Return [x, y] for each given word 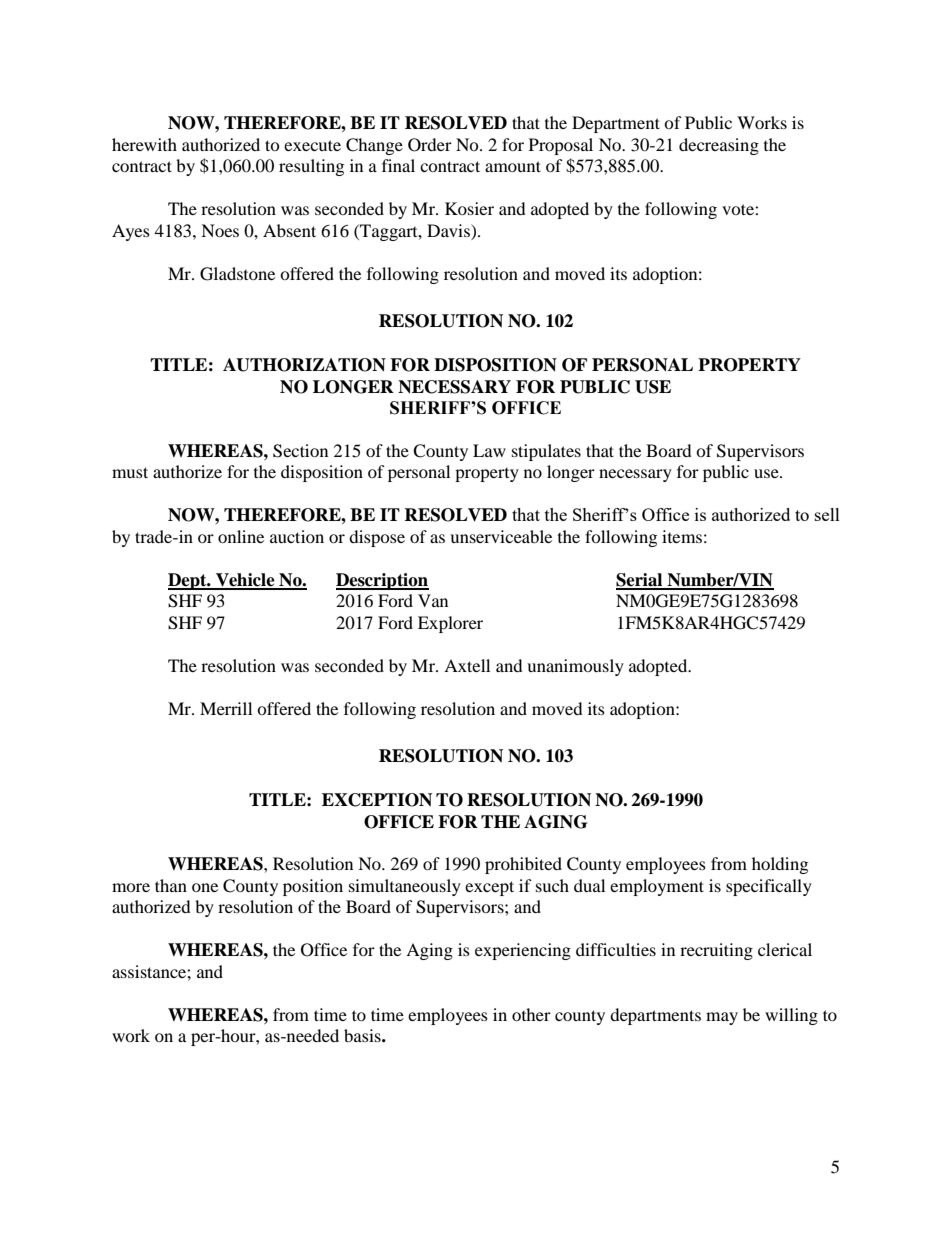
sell [827, 514]
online [241, 536]
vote [739, 209]
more [131, 887]
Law [489, 450]
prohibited [523, 865]
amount [513, 166]
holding [780, 865]
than [171, 885]
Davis [449, 230]
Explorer [450, 624]
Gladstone [237, 274]
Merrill [226, 708]
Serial [640, 581]
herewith [144, 144]
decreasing [719, 146]
